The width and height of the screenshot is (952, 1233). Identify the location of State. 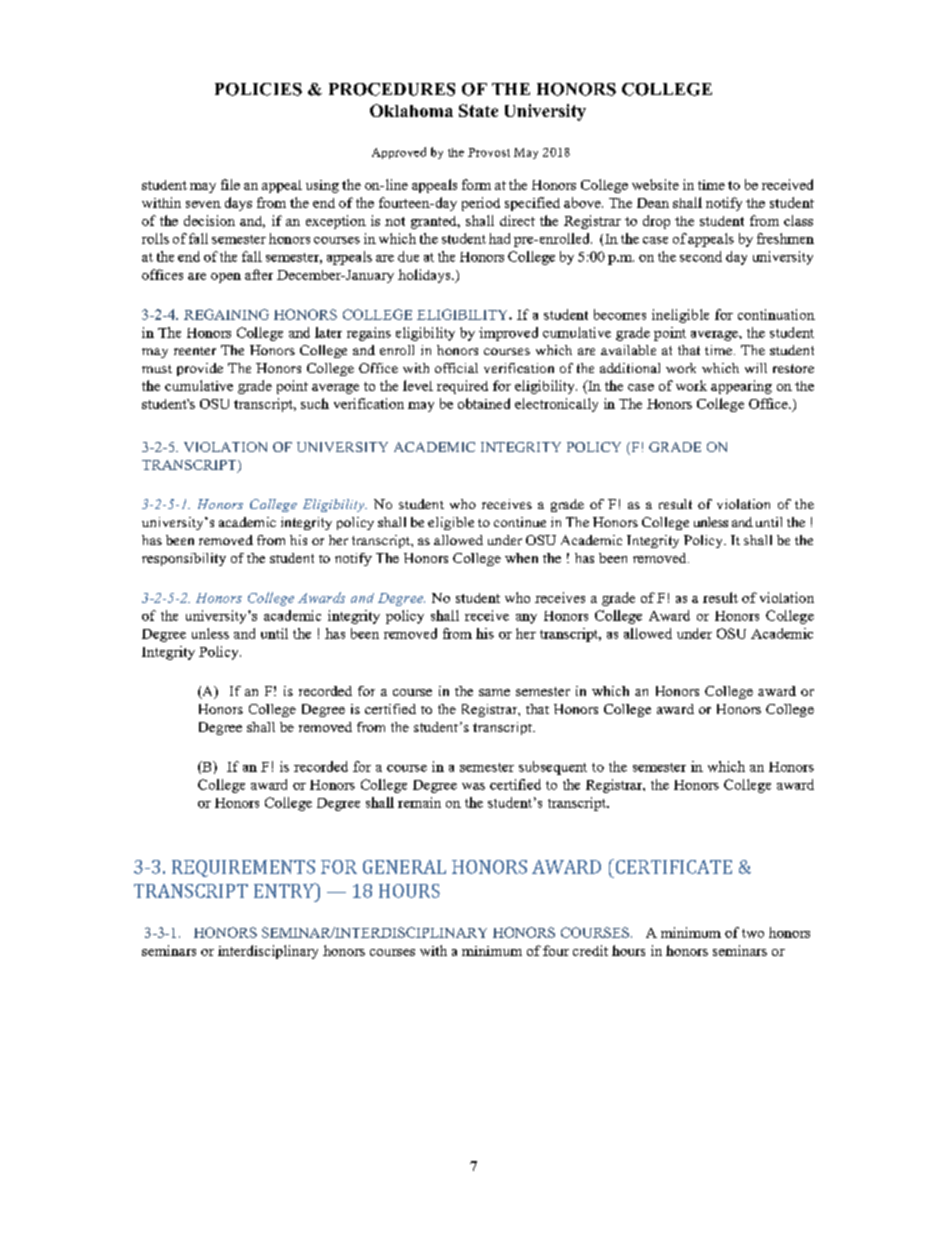
(478, 110).
